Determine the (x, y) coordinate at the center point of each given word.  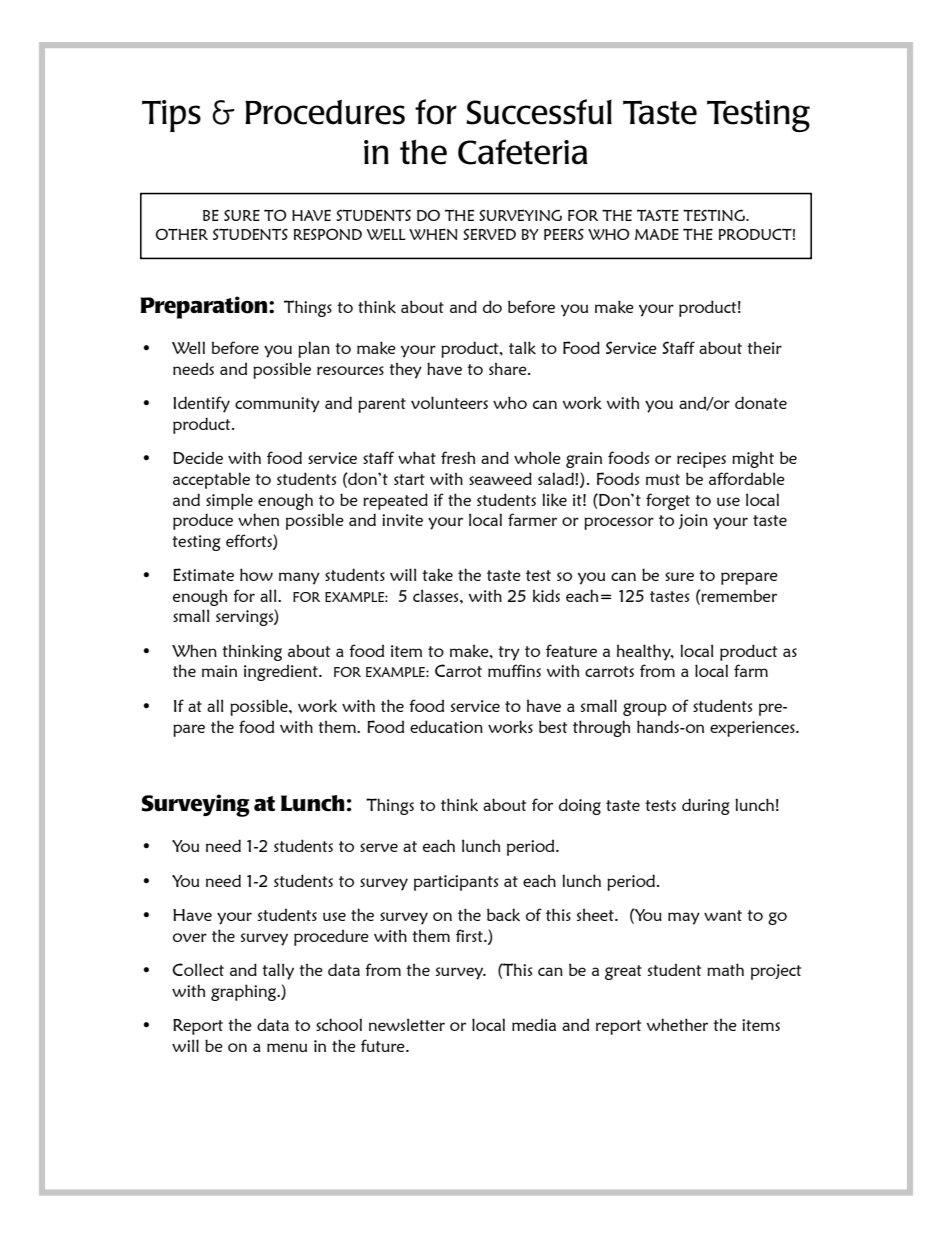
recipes (701, 460)
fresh (458, 457)
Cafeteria (523, 152)
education (446, 726)
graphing (245, 992)
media (534, 1024)
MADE (657, 234)
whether (677, 1024)
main (219, 671)
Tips (171, 116)
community (277, 405)
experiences (753, 729)
